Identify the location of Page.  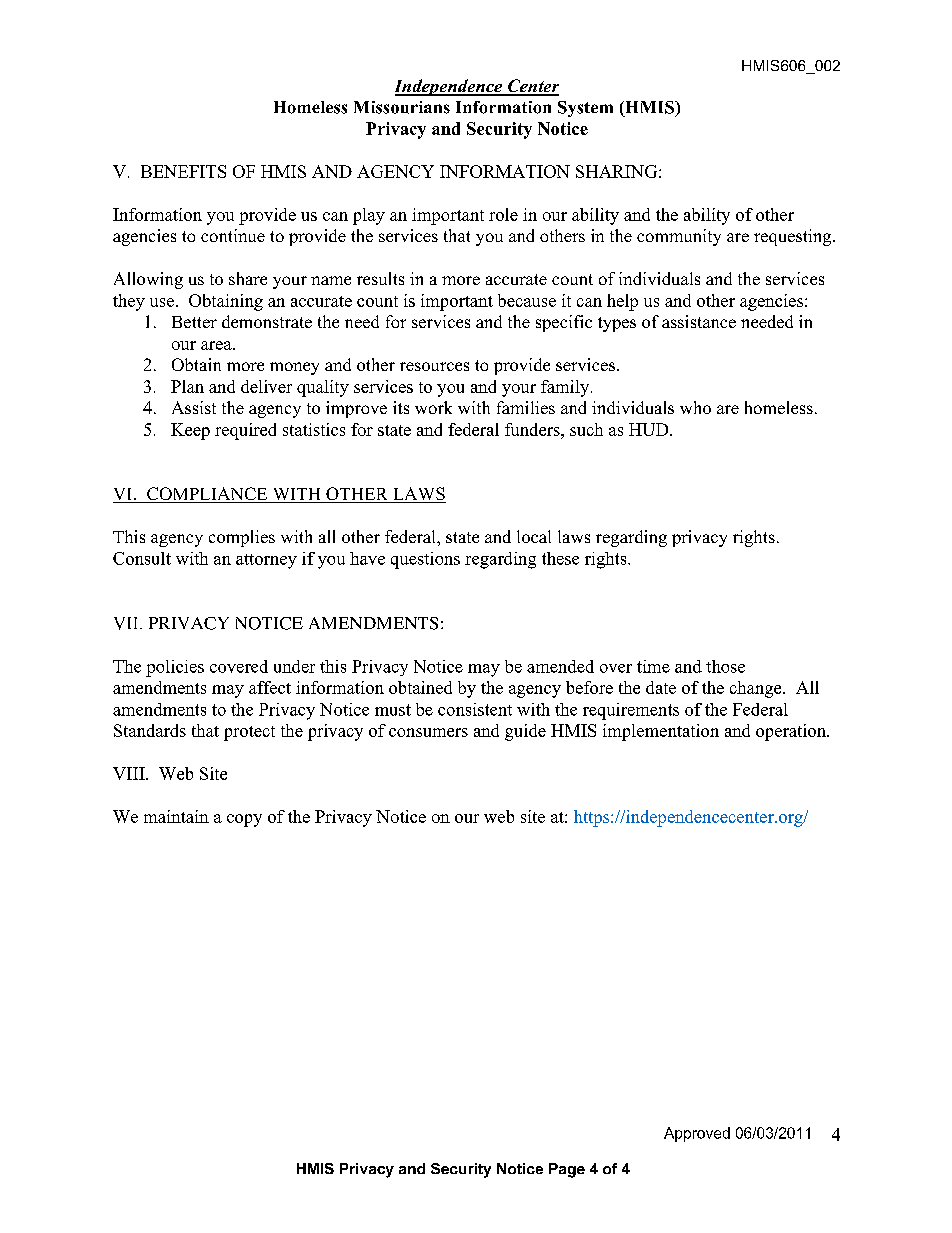
(567, 1170).
